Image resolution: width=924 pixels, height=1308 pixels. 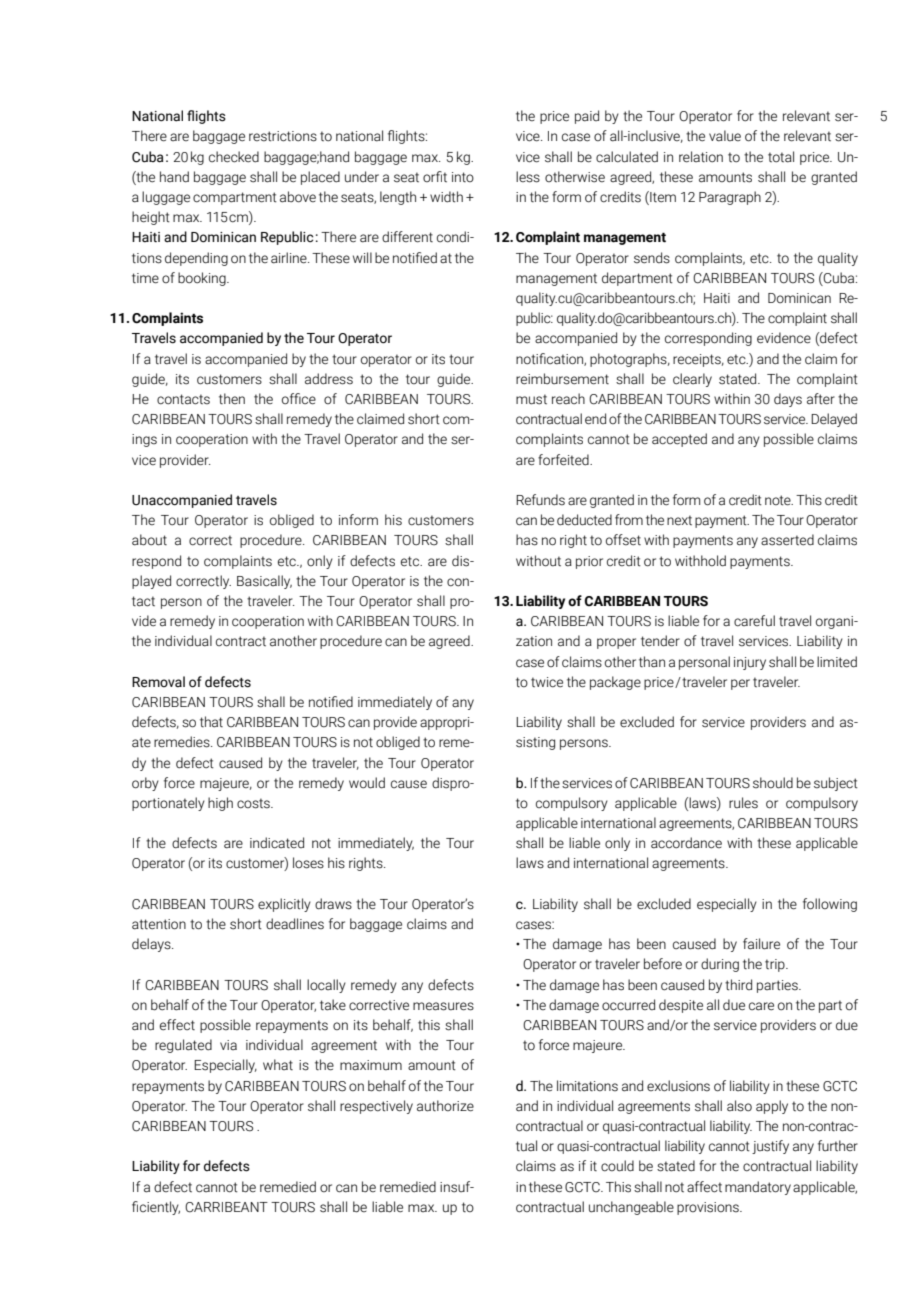 I want to click on rules, so click(x=743, y=803).
